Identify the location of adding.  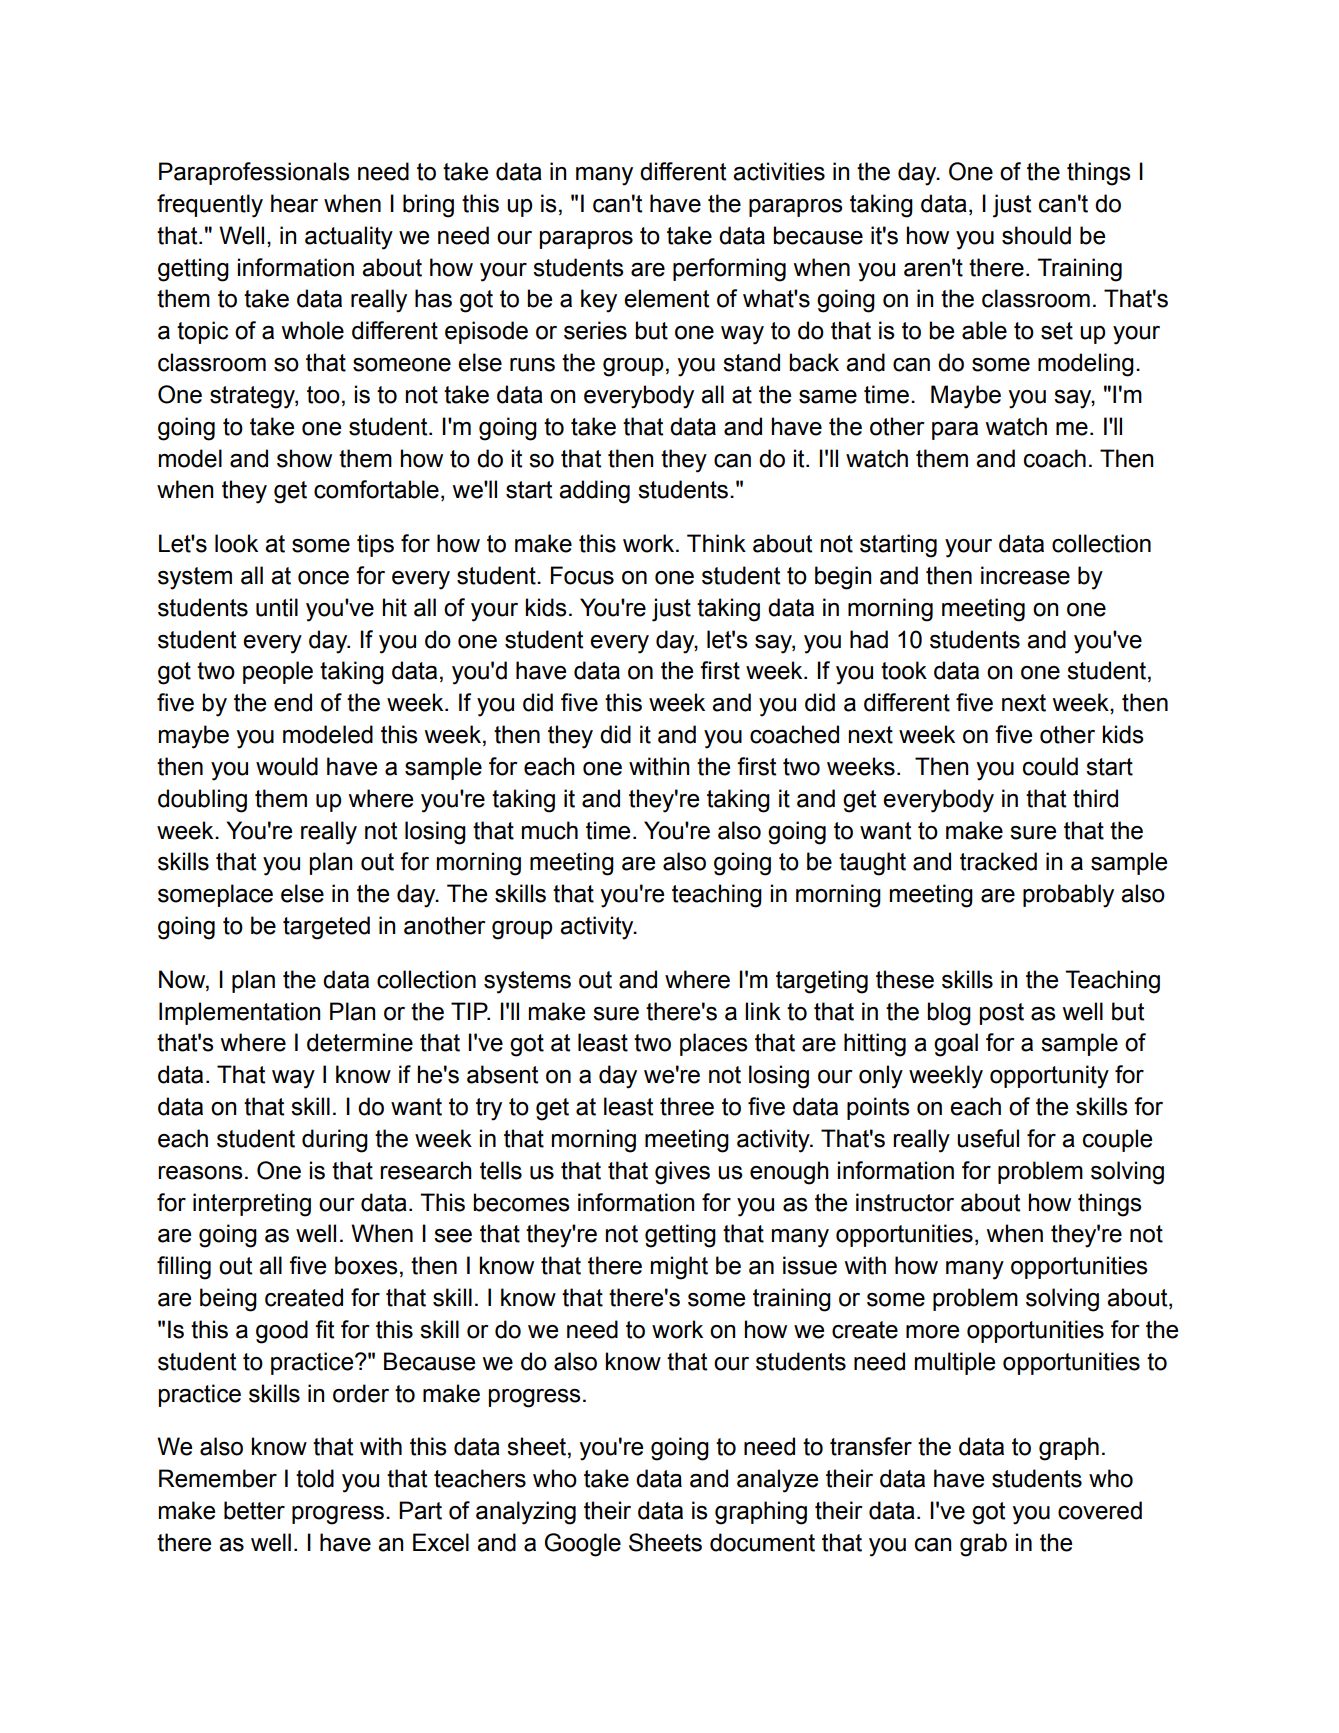
(594, 492).
